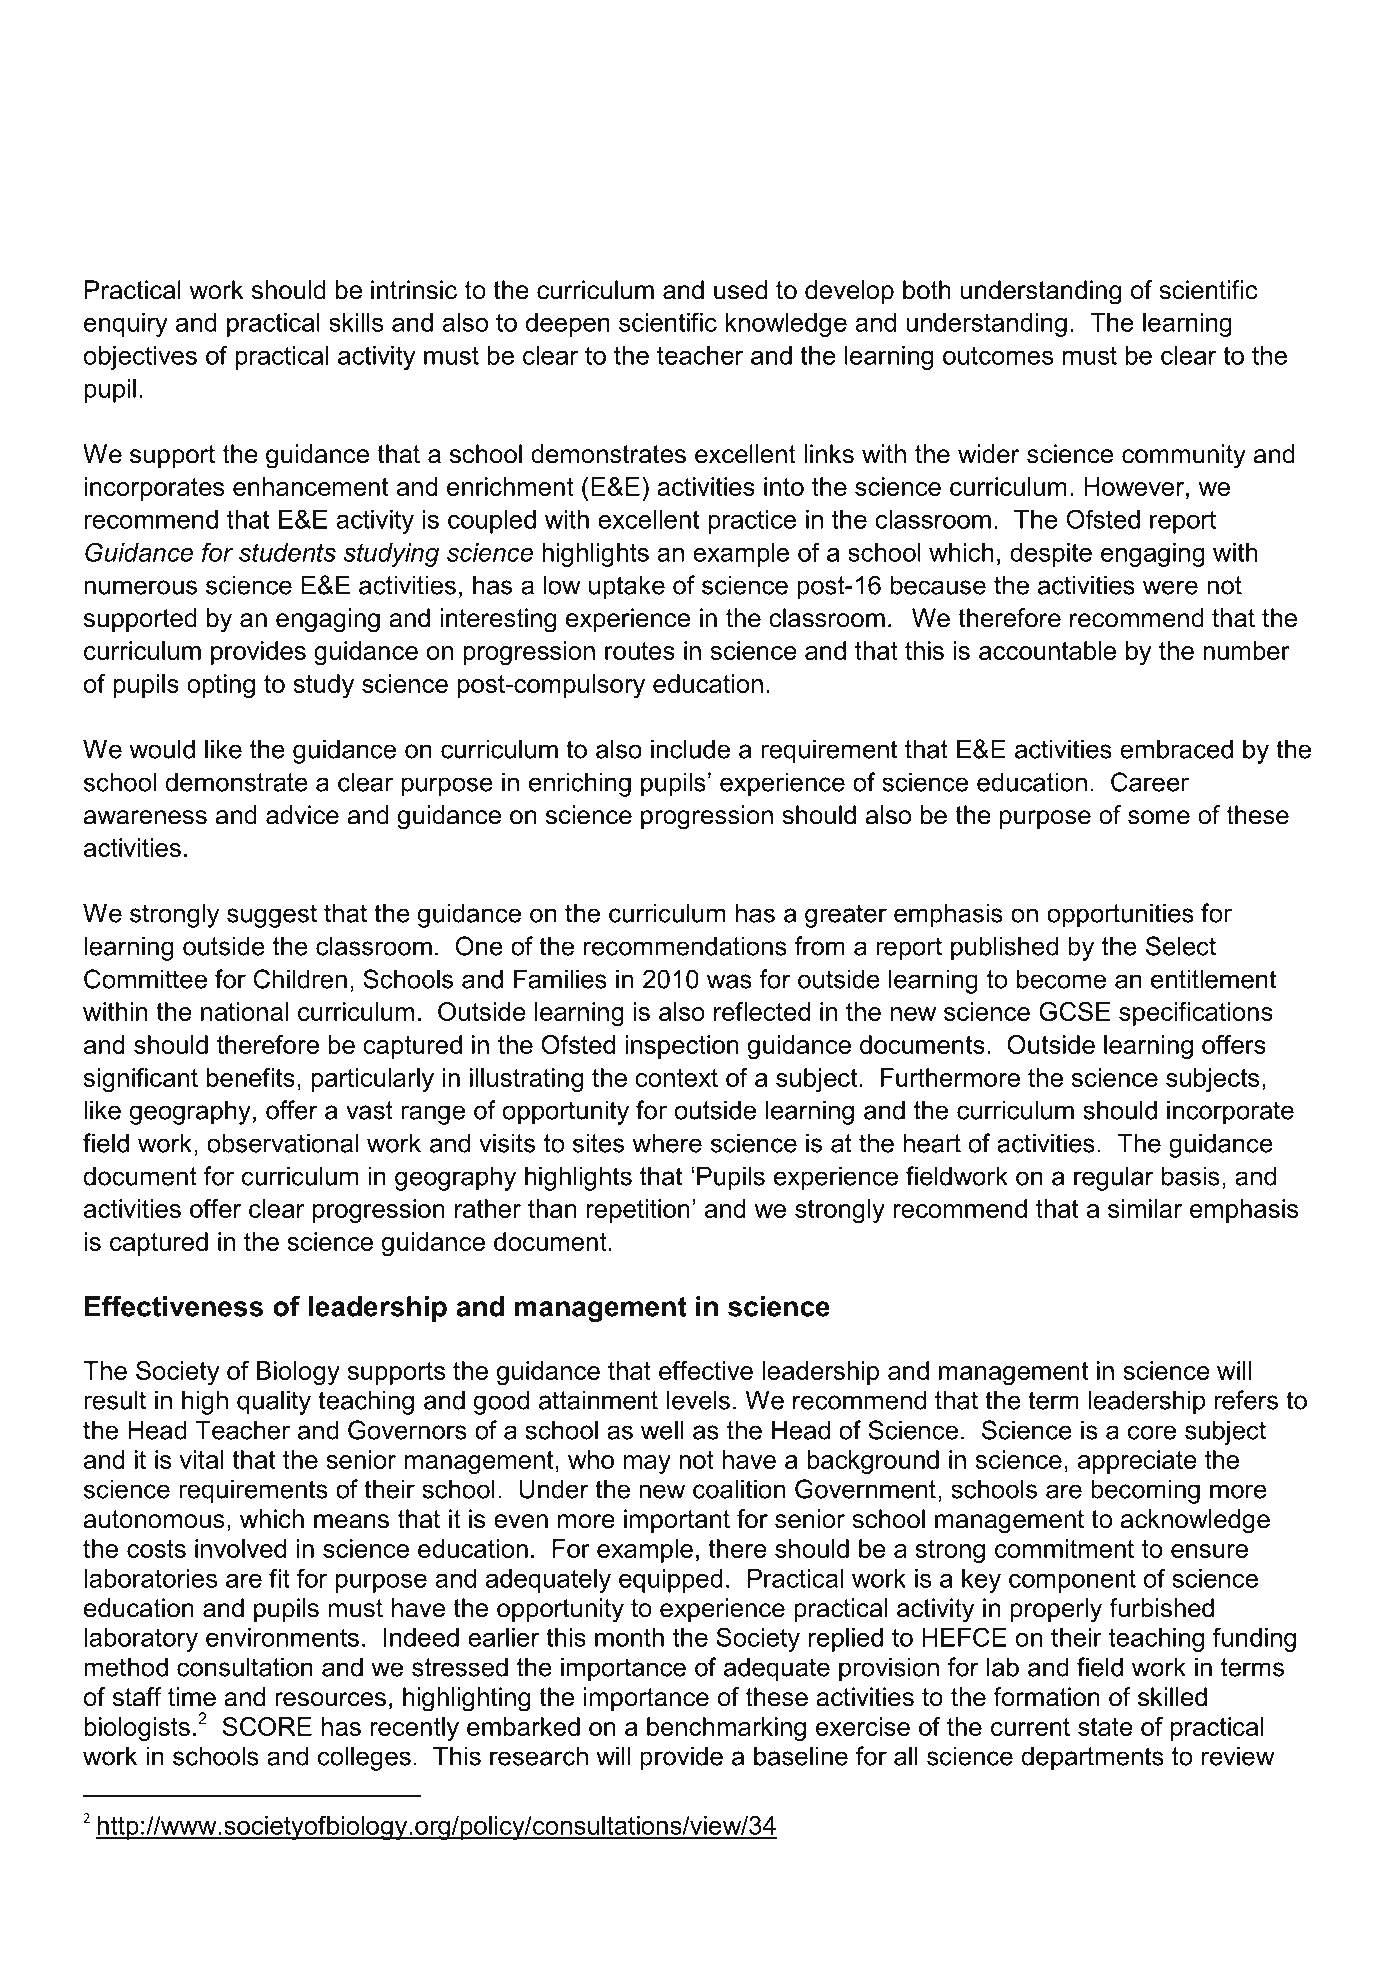  Describe the element at coordinates (638, 1211) in the screenshot. I see `repetition` at that location.
